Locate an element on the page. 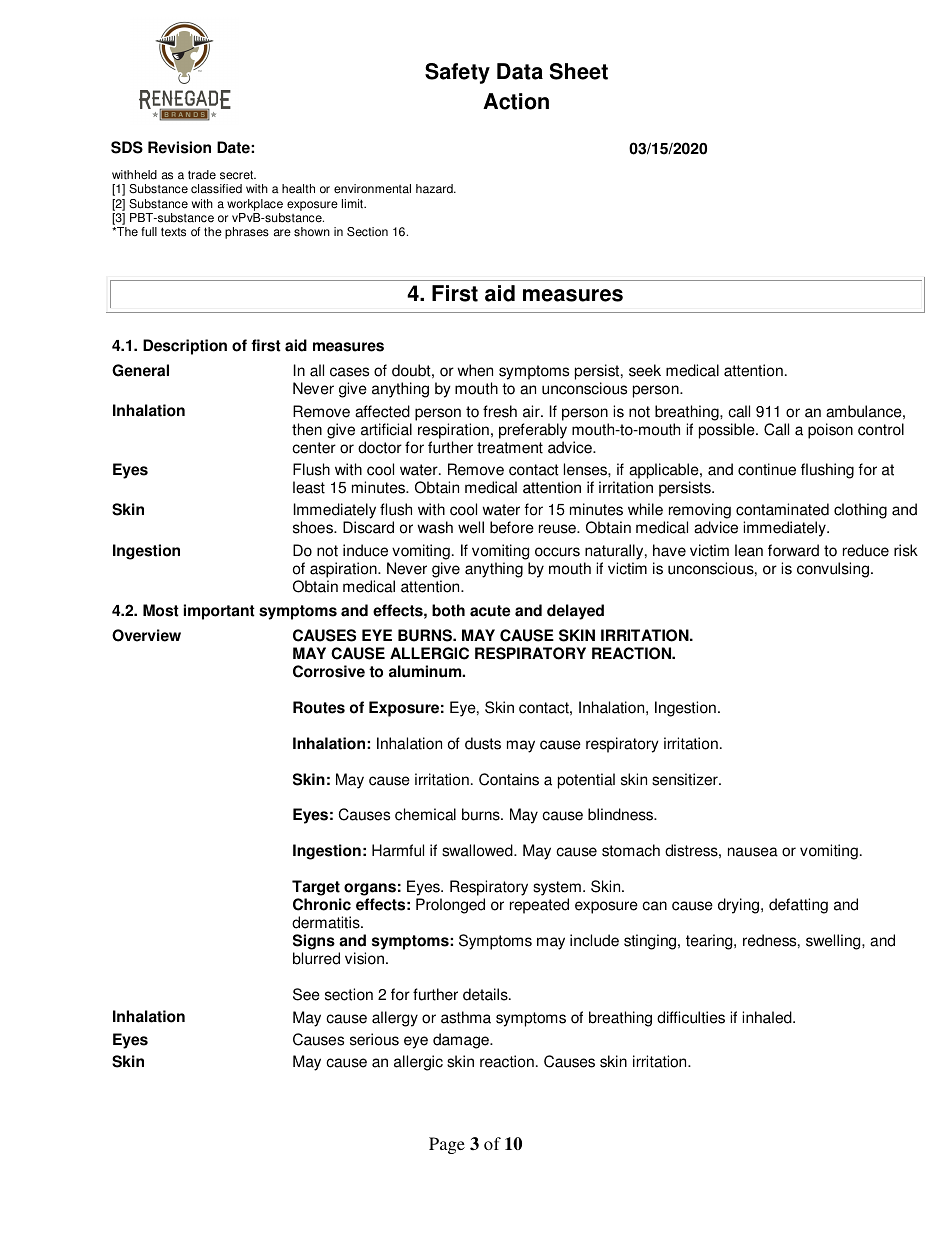 The width and height of the image is (952, 1233). inhaled is located at coordinates (768, 1017).
